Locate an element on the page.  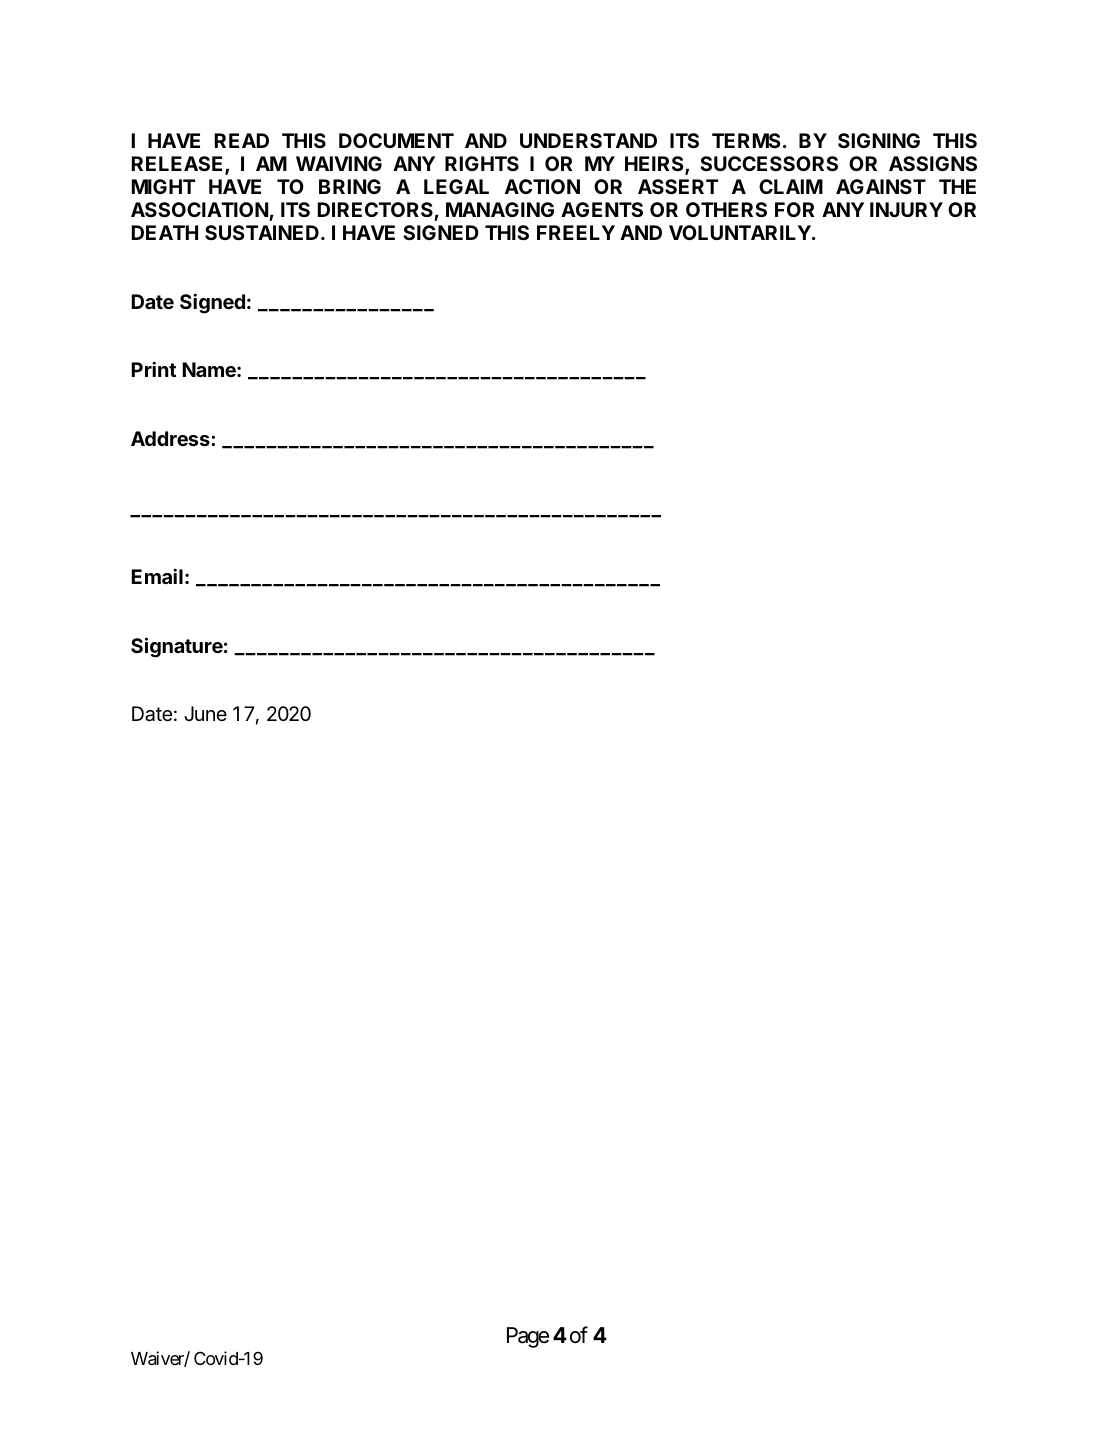
June is located at coordinates (205, 713).
